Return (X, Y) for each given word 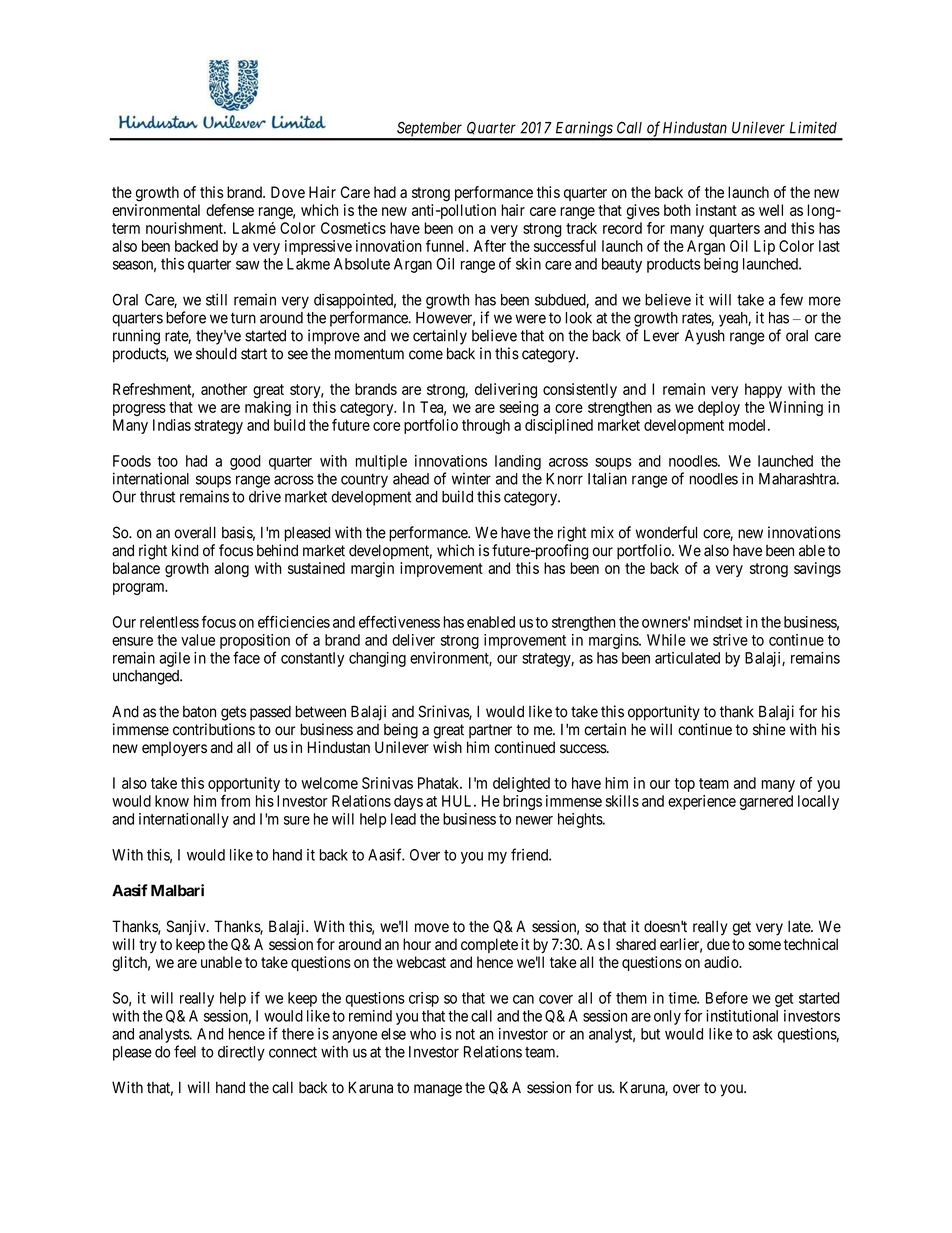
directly (241, 1053)
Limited (813, 127)
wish (447, 747)
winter (471, 478)
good (245, 462)
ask (763, 1034)
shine (769, 729)
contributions (214, 729)
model (749, 425)
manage (438, 1090)
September (430, 130)
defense (230, 210)
